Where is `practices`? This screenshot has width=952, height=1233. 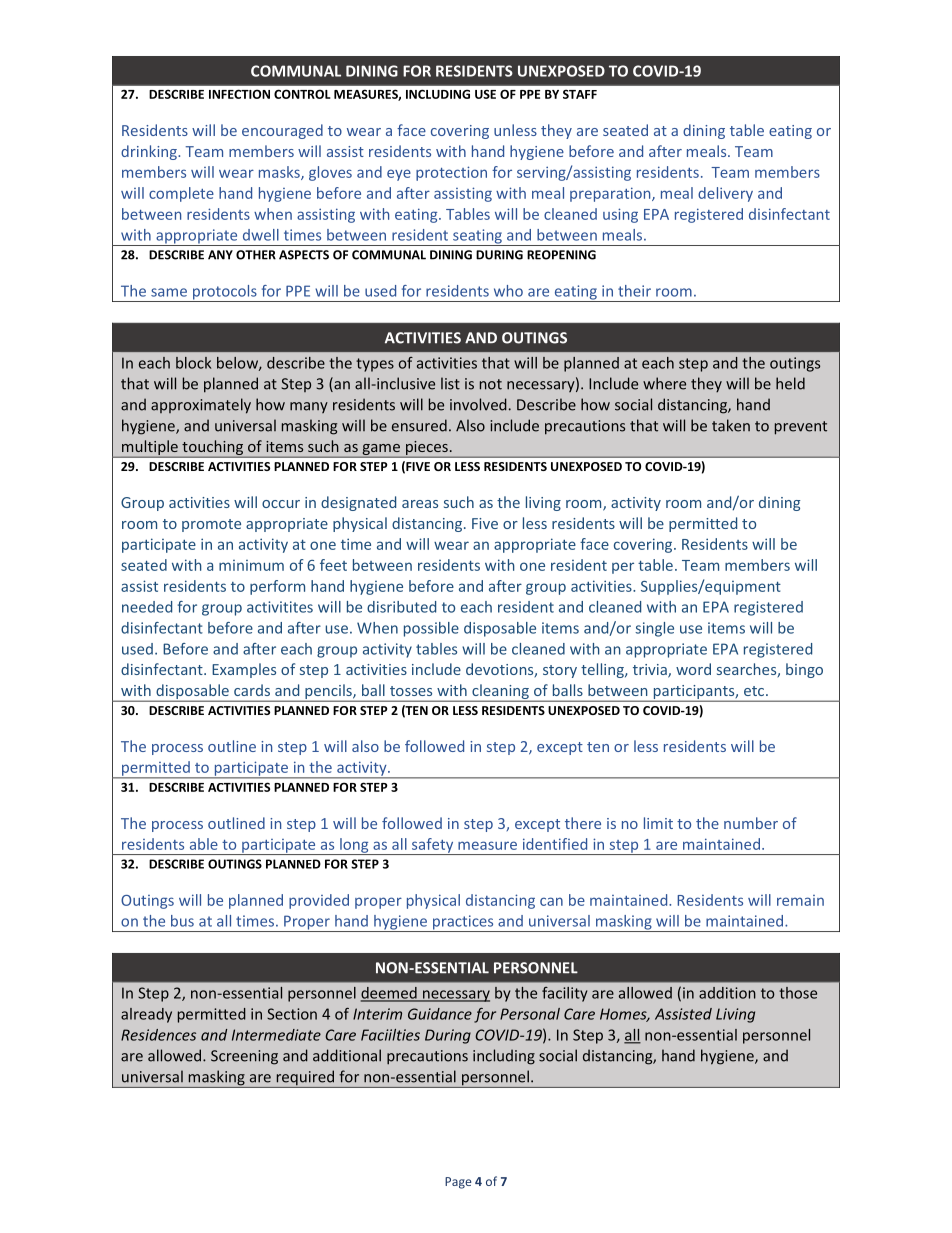 practices is located at coordinates (463, 923).
